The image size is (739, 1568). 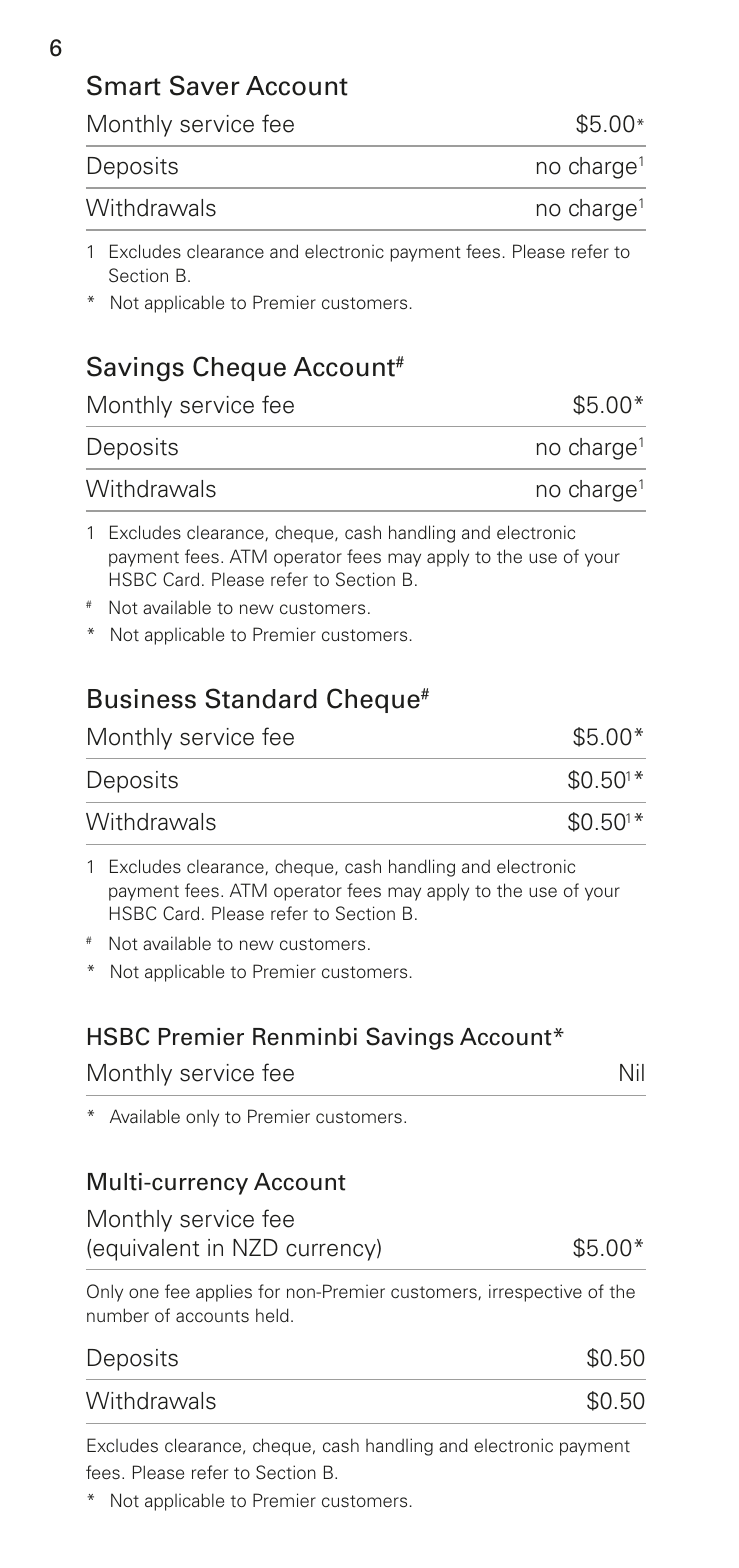 What do you see at coordinates (269, 1291) in the page?
I see `for` at bounding box center [269, 1291].
